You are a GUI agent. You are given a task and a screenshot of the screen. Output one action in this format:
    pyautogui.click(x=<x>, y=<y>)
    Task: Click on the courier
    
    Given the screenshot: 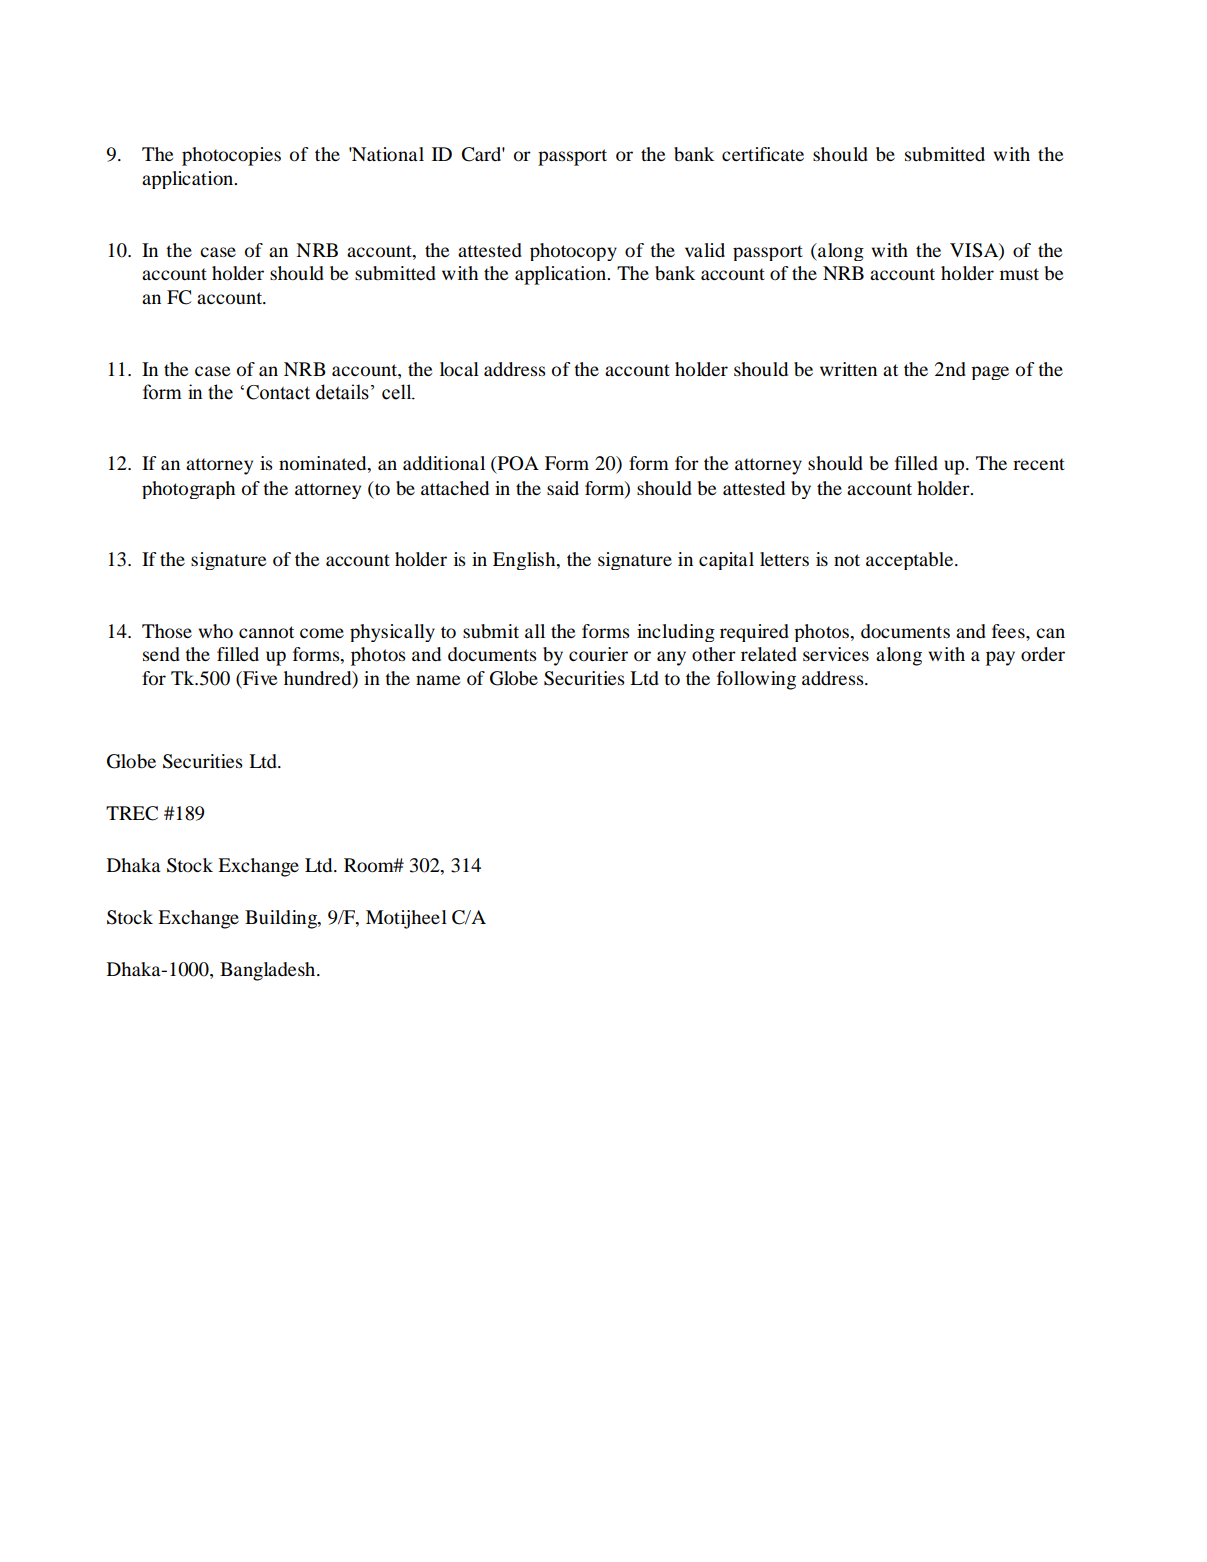 What is the action you would take?
    pyautogui.click(x=598, y=654)
